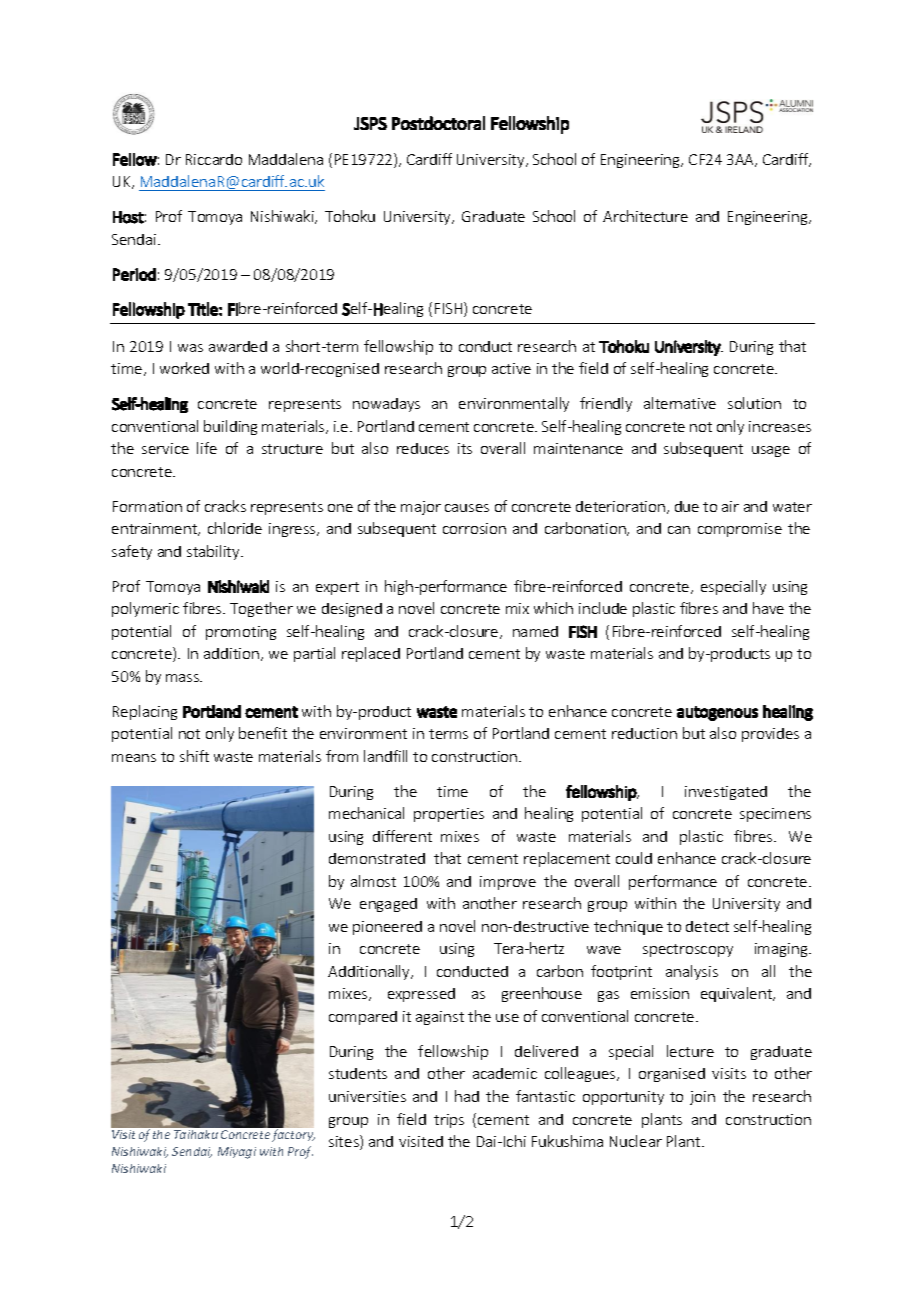 The height and width of the image is (1308, 924). I want to click on Architecture, so click(645, 216).
